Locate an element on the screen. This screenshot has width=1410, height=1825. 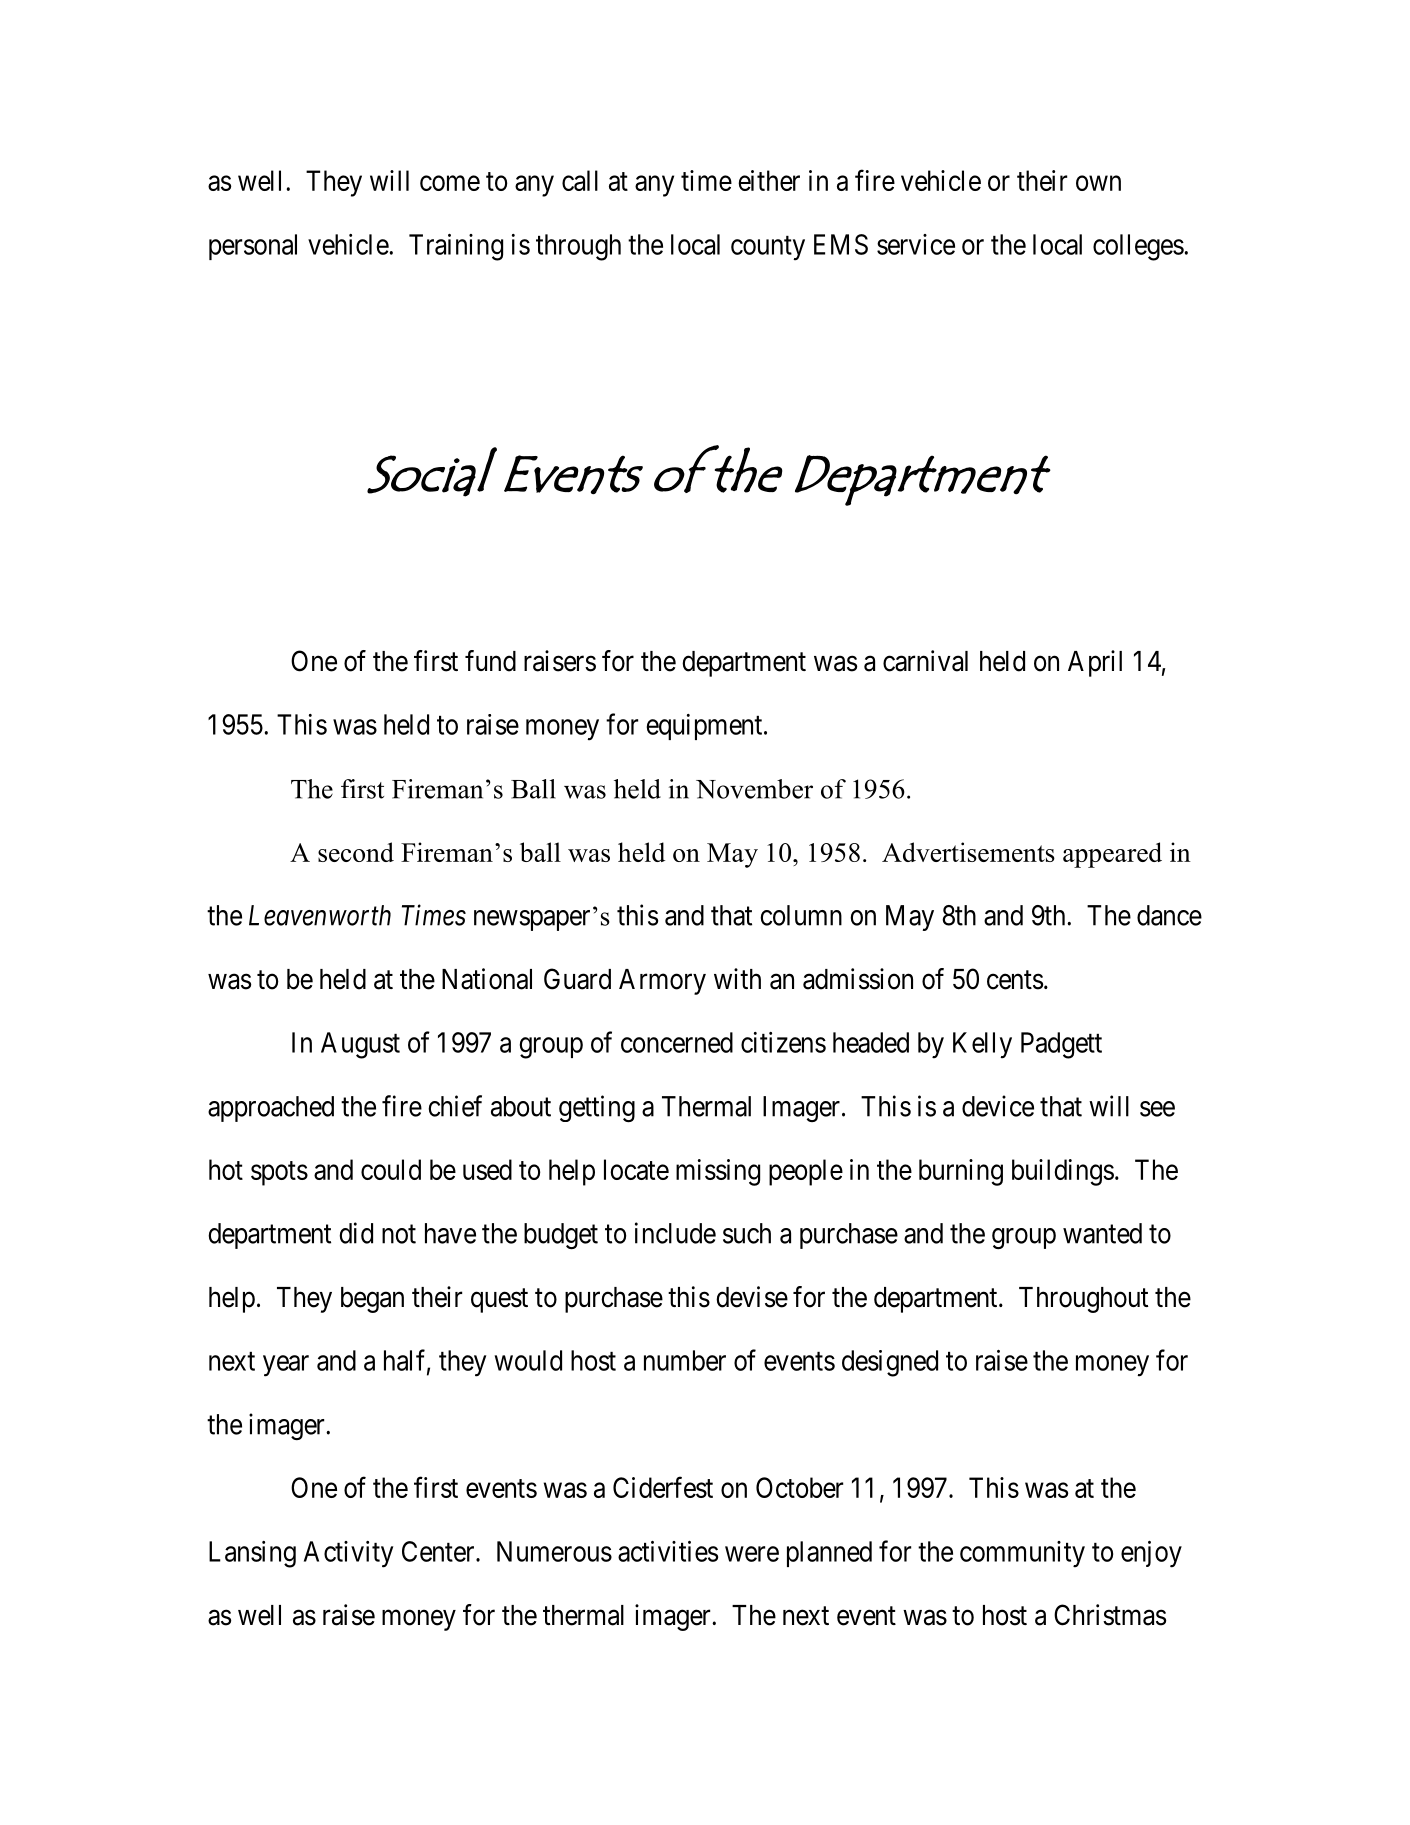
April is located at coordinates (1095, 663).
